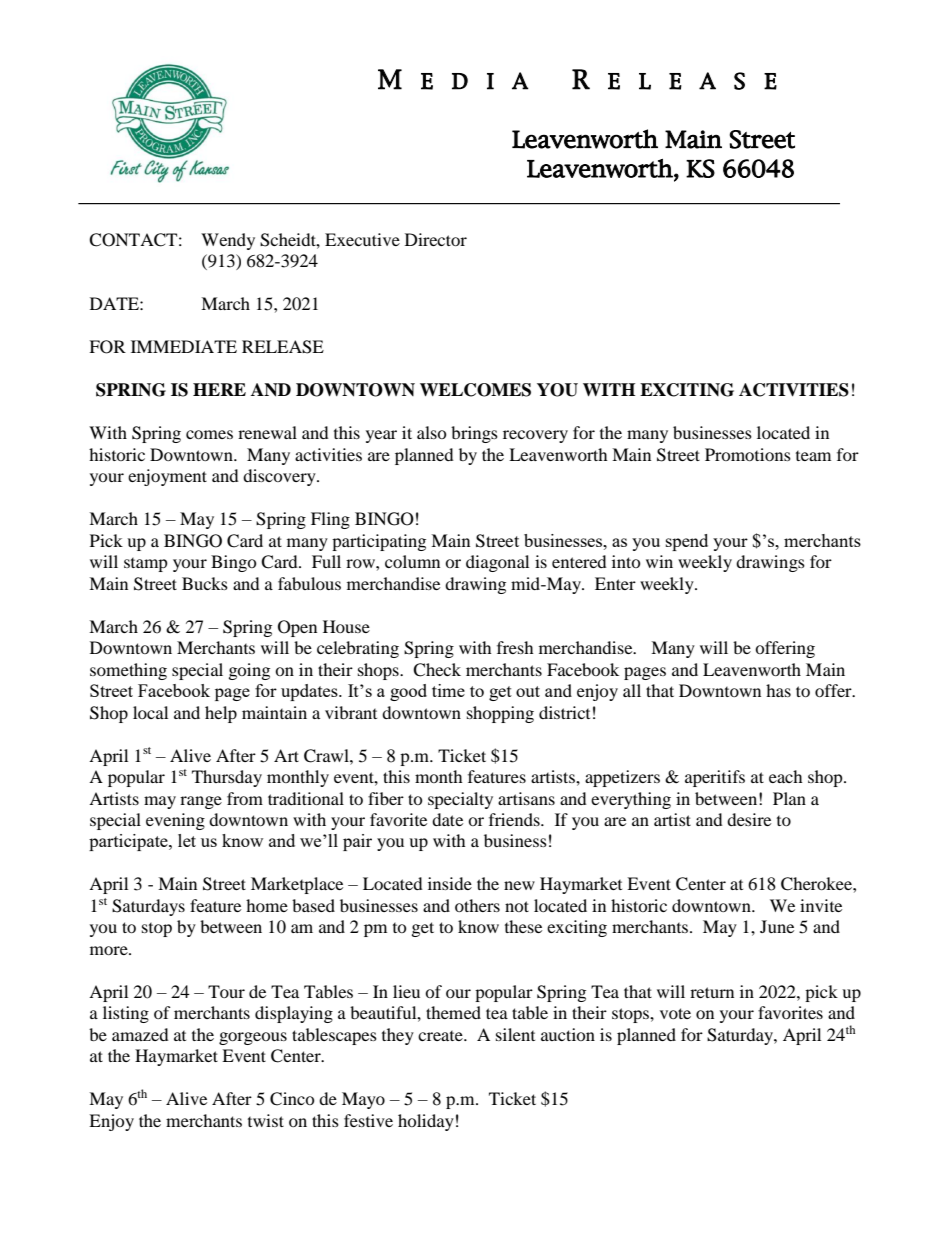 The image size is (952, 1233). Describe the element at coordinates (436, 239) in the document. I see `Director` at that location.
